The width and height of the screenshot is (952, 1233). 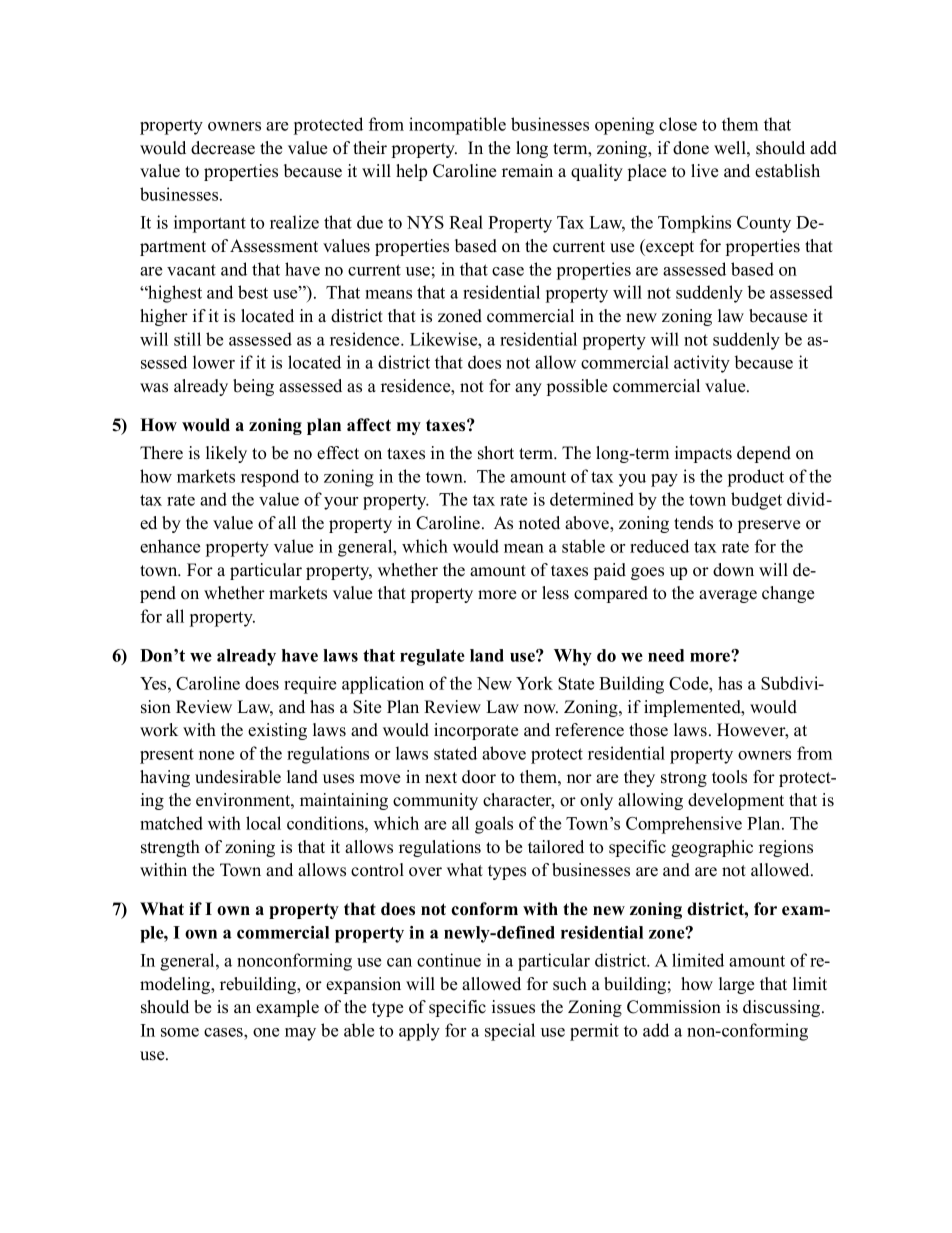 I want to click on done, so click(x=691, y=148).
